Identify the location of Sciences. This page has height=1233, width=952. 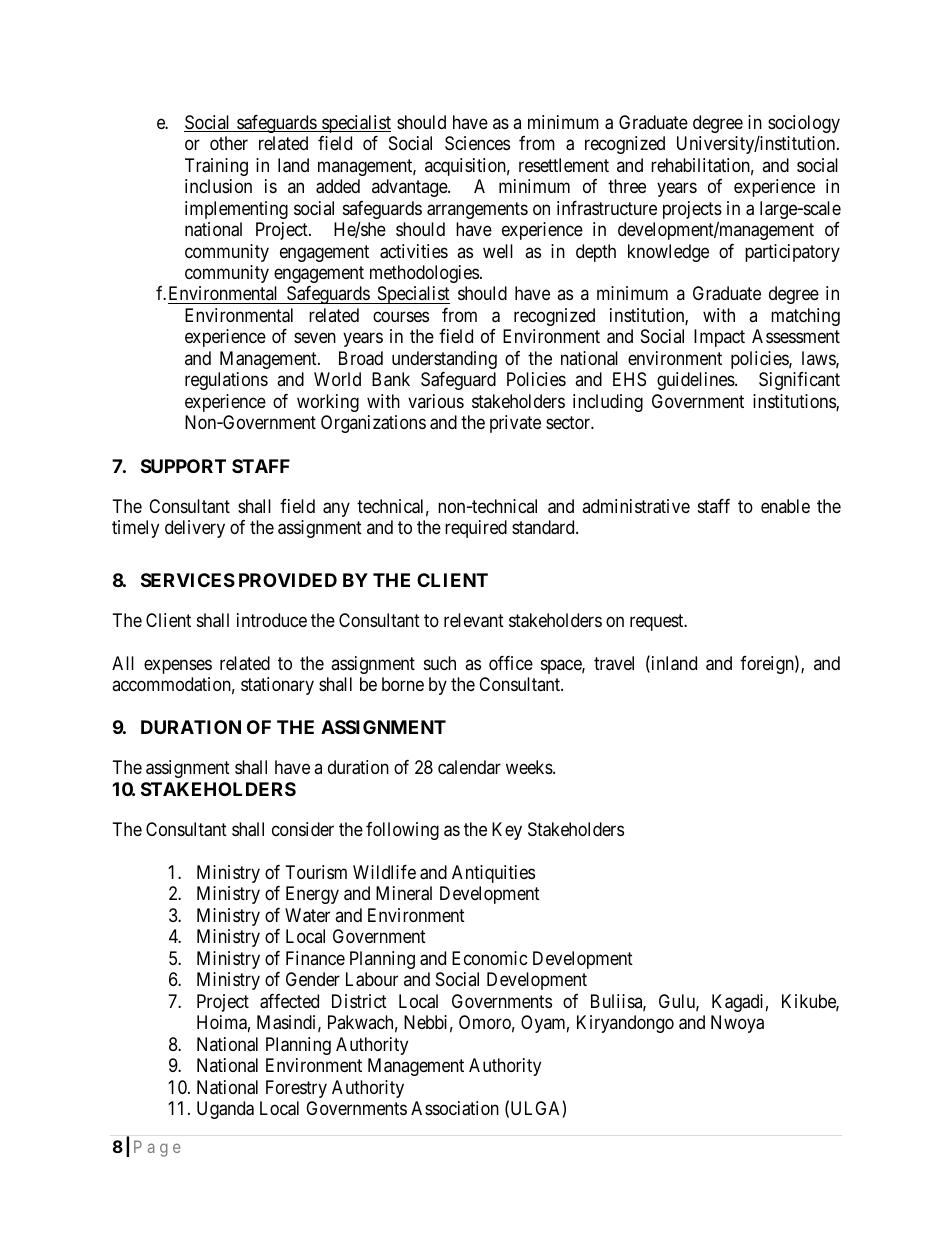
(477, 143).
